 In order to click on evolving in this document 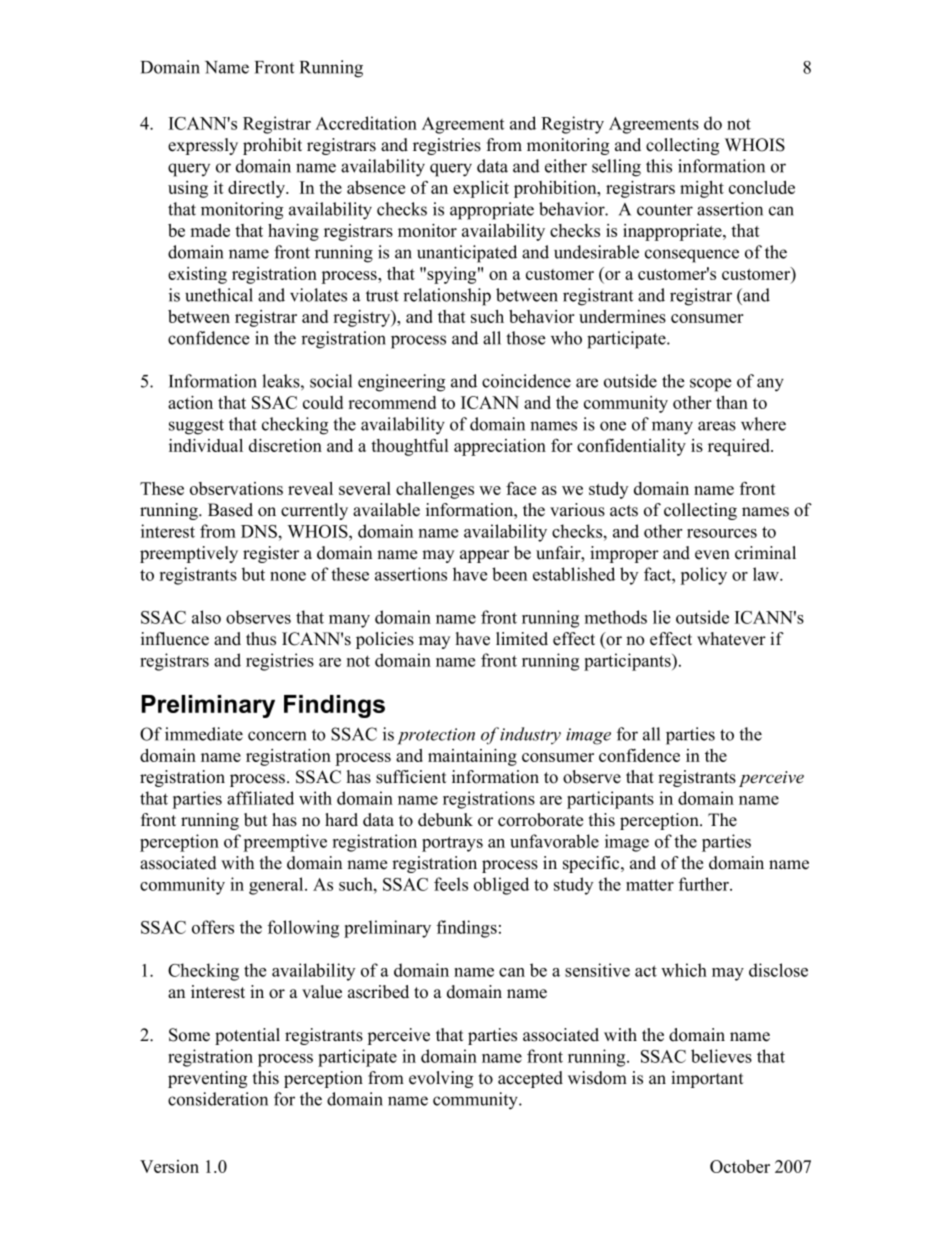, I will do `click(441, 1079)`.
